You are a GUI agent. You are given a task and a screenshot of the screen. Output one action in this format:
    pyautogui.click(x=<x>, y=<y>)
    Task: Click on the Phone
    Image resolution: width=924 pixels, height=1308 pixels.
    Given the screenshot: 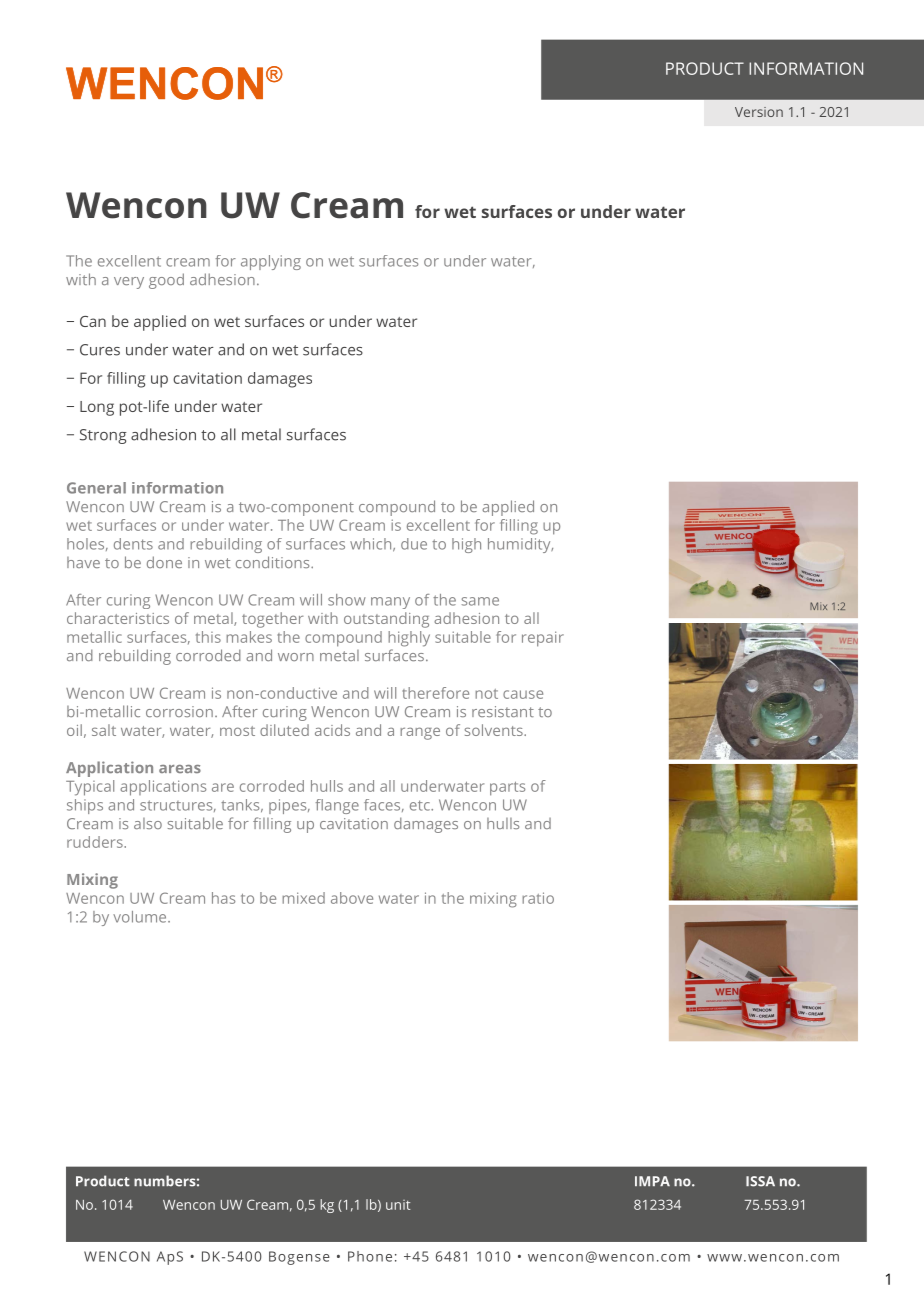 What is the action you would take?
    pyautogui.click(x=370, y=1256)
